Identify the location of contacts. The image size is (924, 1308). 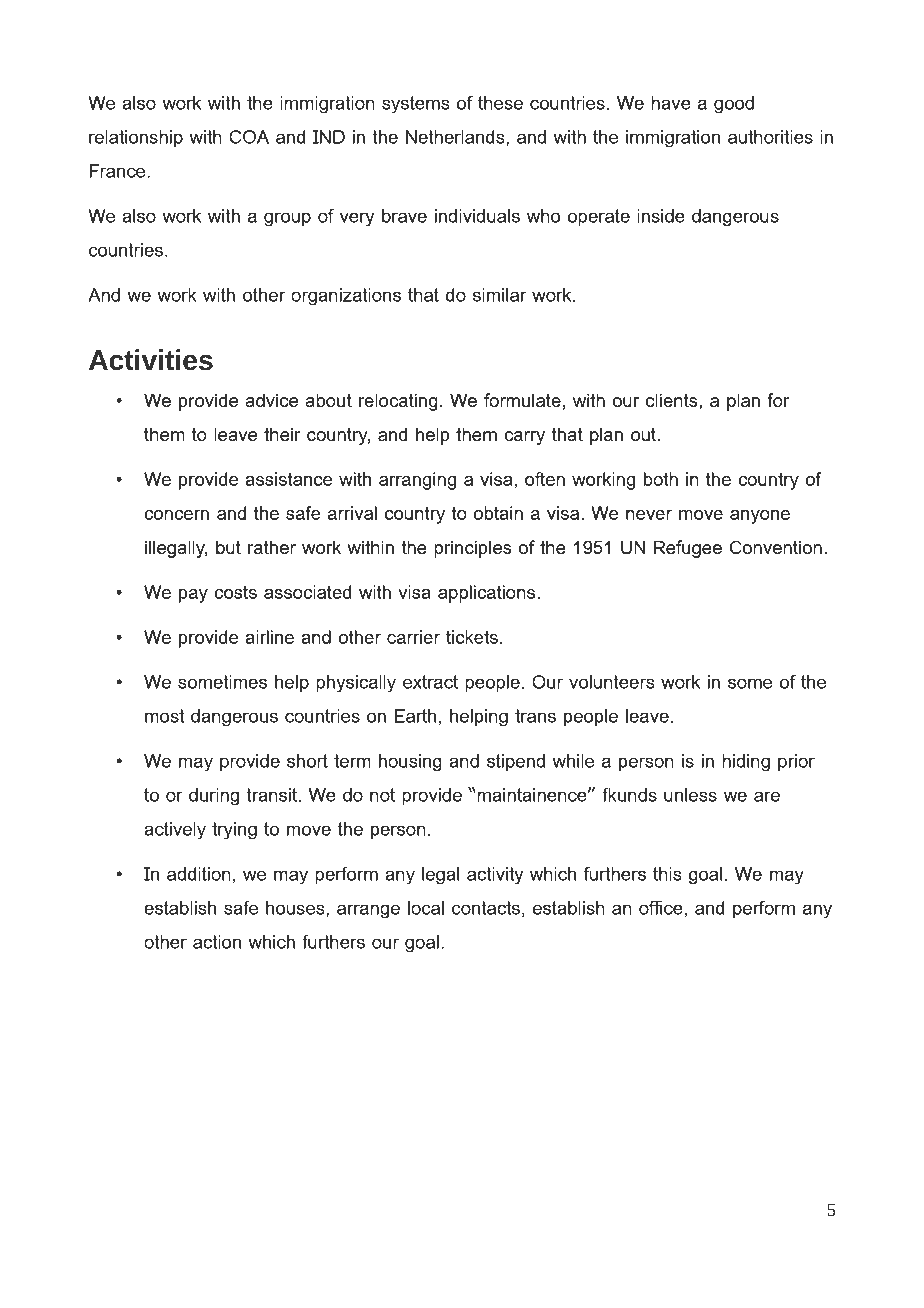
(486, 908).
